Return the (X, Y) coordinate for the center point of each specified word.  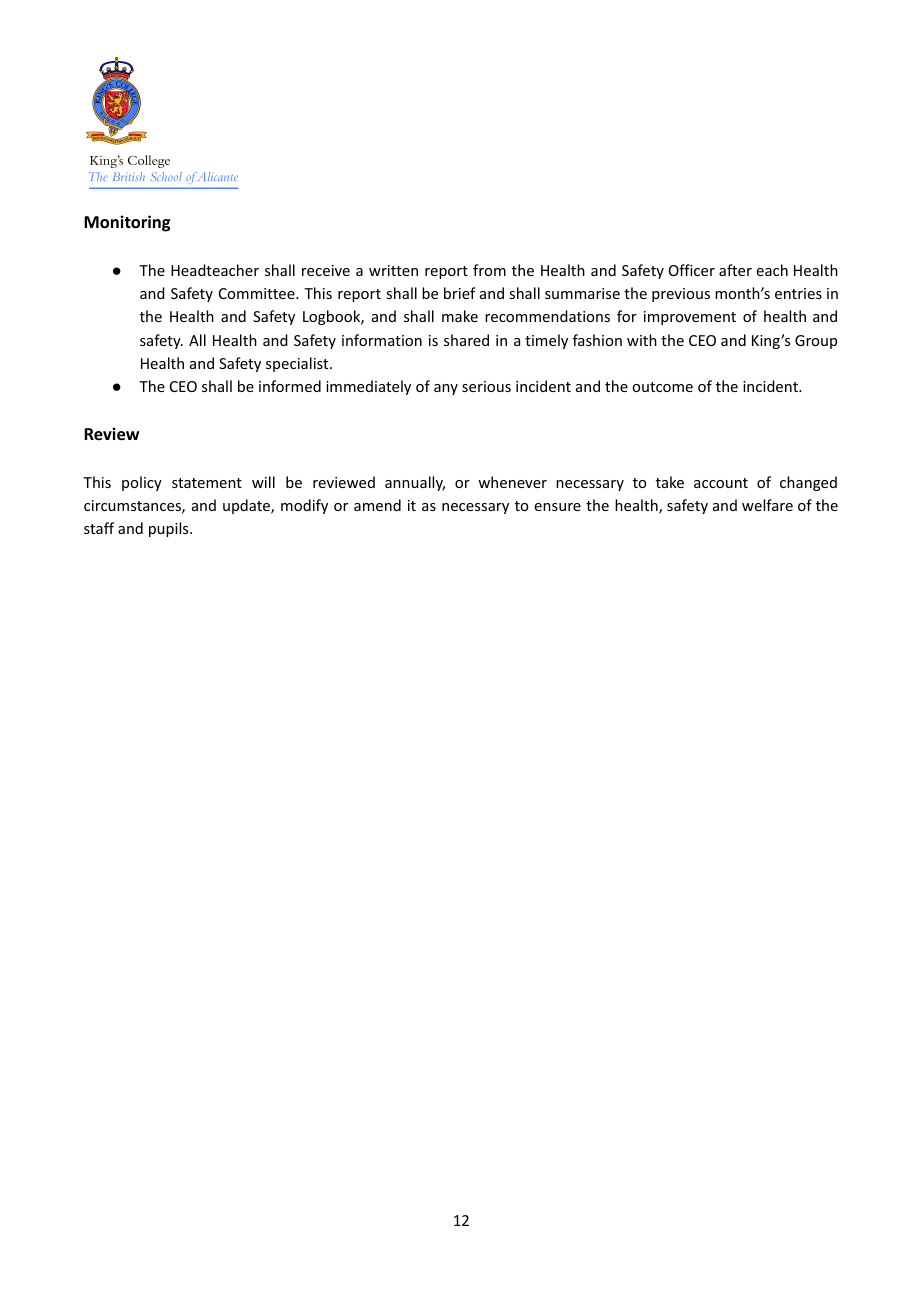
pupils (170, 529)
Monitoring (127, 223)
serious (486, 386)
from (489, 270)
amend (377, 505)
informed (290, 386)
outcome (662, 387)
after (735, 270)
